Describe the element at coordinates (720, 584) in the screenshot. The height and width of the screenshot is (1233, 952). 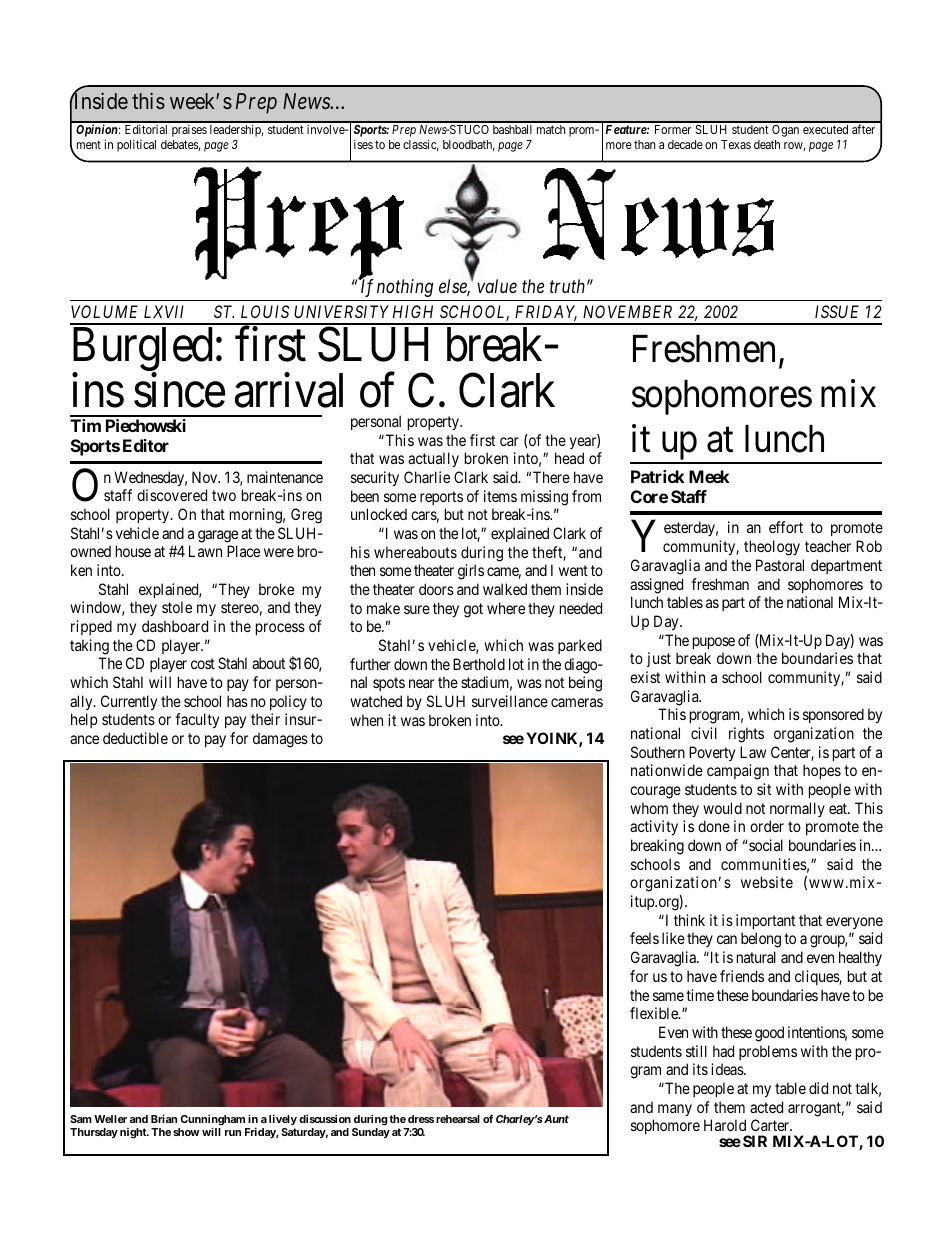
I see `freshman` at that location.
